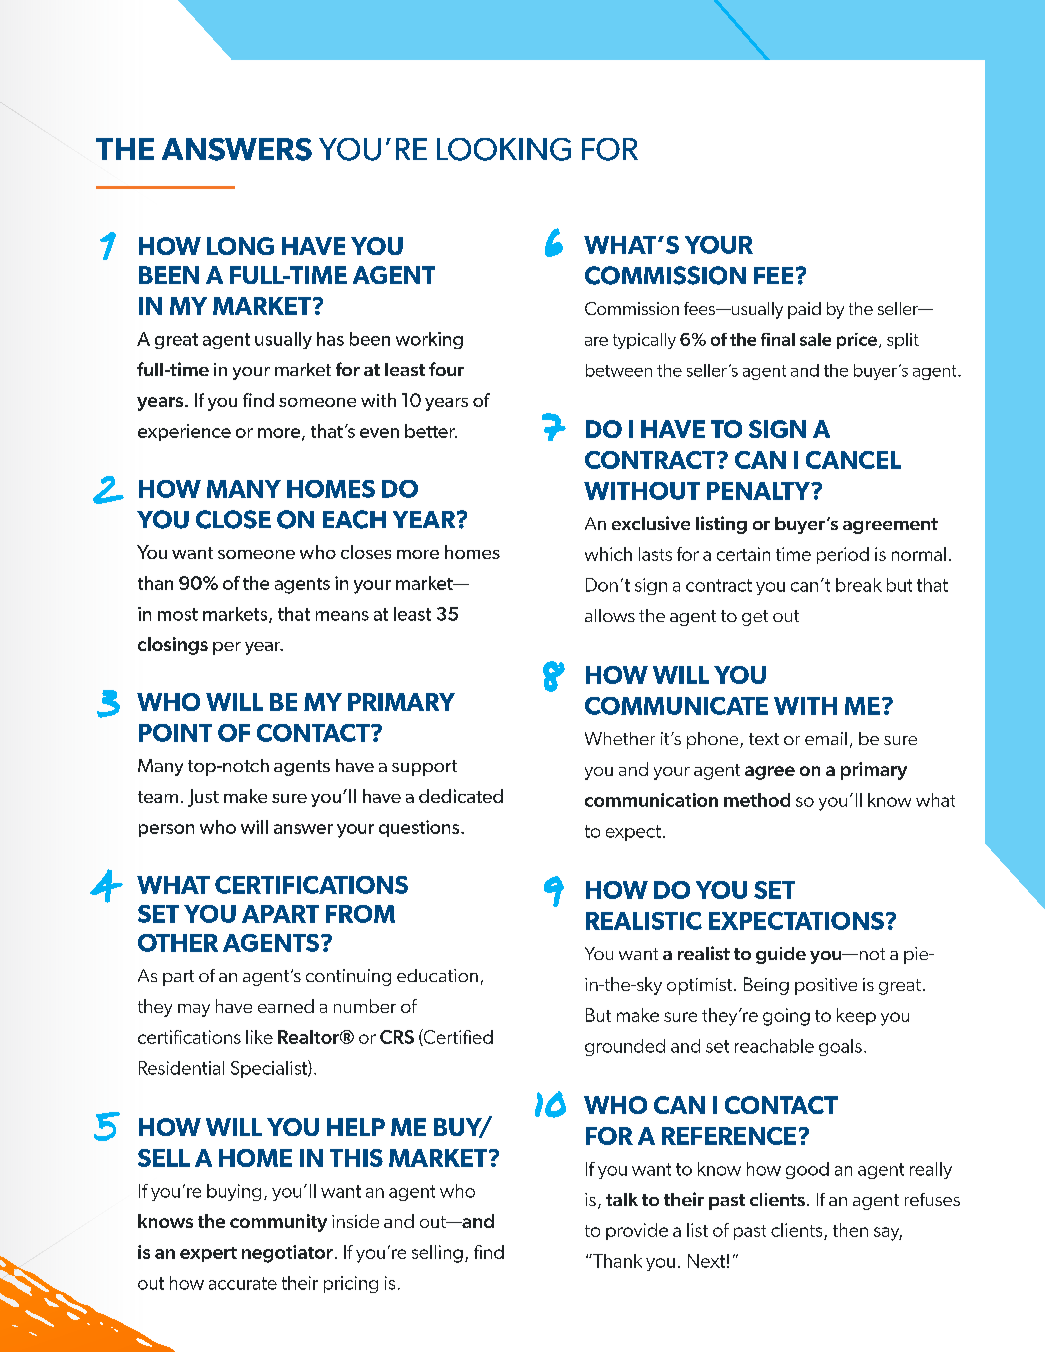 The height and width of the screenshot is (1352, 1045). What do you see at coordinates (804, 310) in the screenshot?
I see `paid` at bounding box center [804, 310].
